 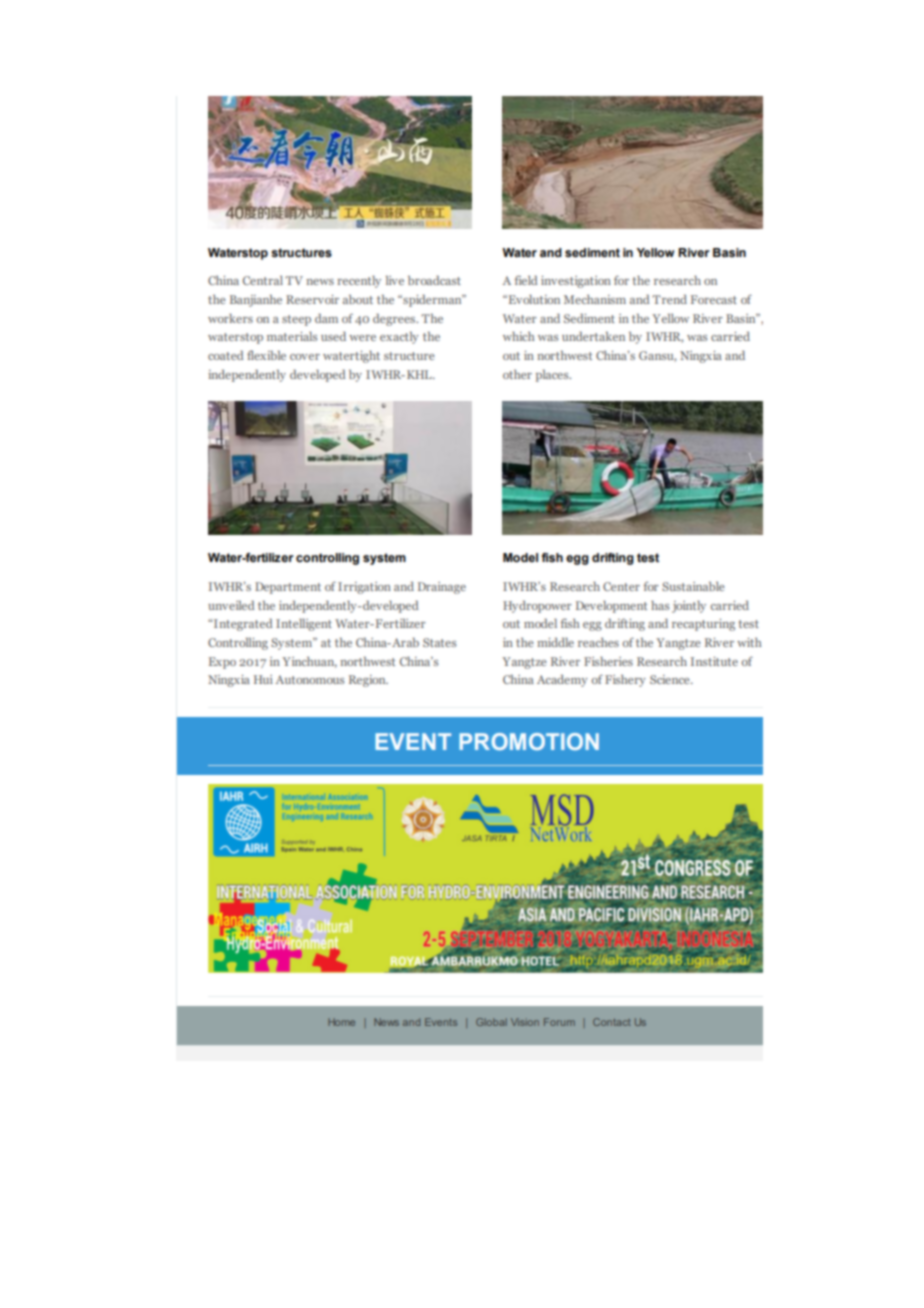 What do you see at coordinates (671, 679) in the screenshot?
I see `Science` at bounding box center [671, 679].
